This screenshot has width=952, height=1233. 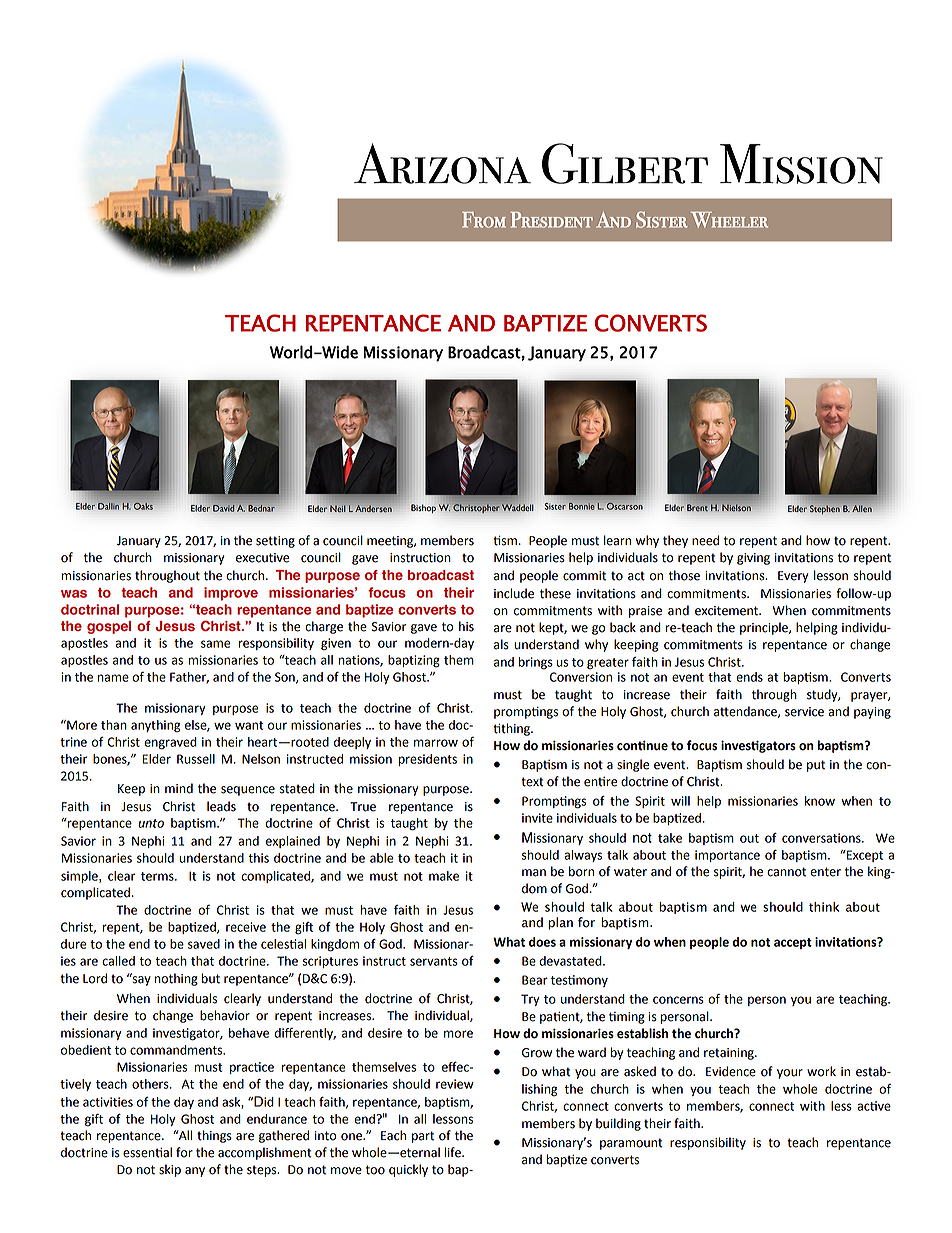 I want to click on ends, so click(x=749, y=677).
